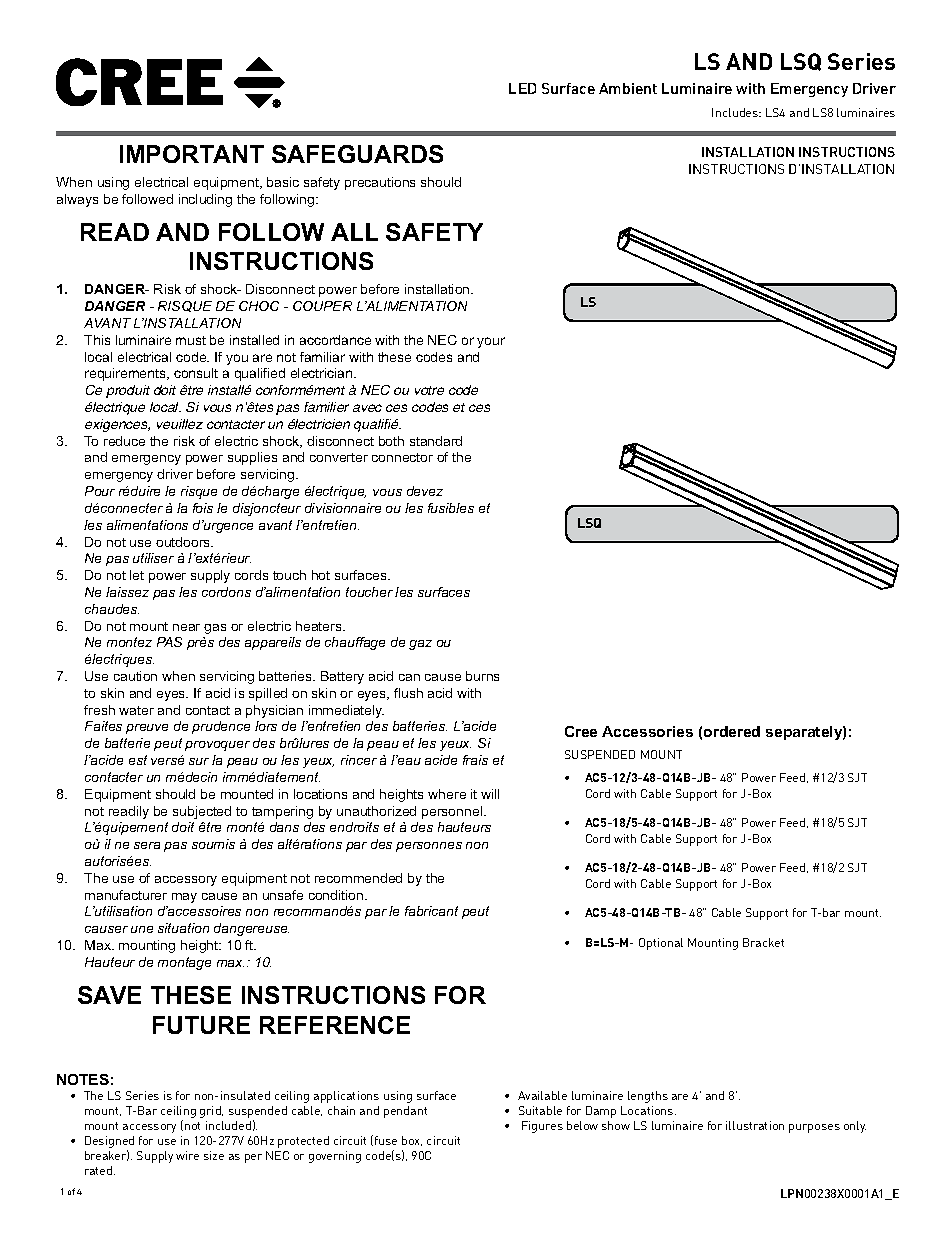 Image resolution: width=952 pixels, height=1233 pixels. I want to click on SAFEGUARDS, so click(357, 154).
